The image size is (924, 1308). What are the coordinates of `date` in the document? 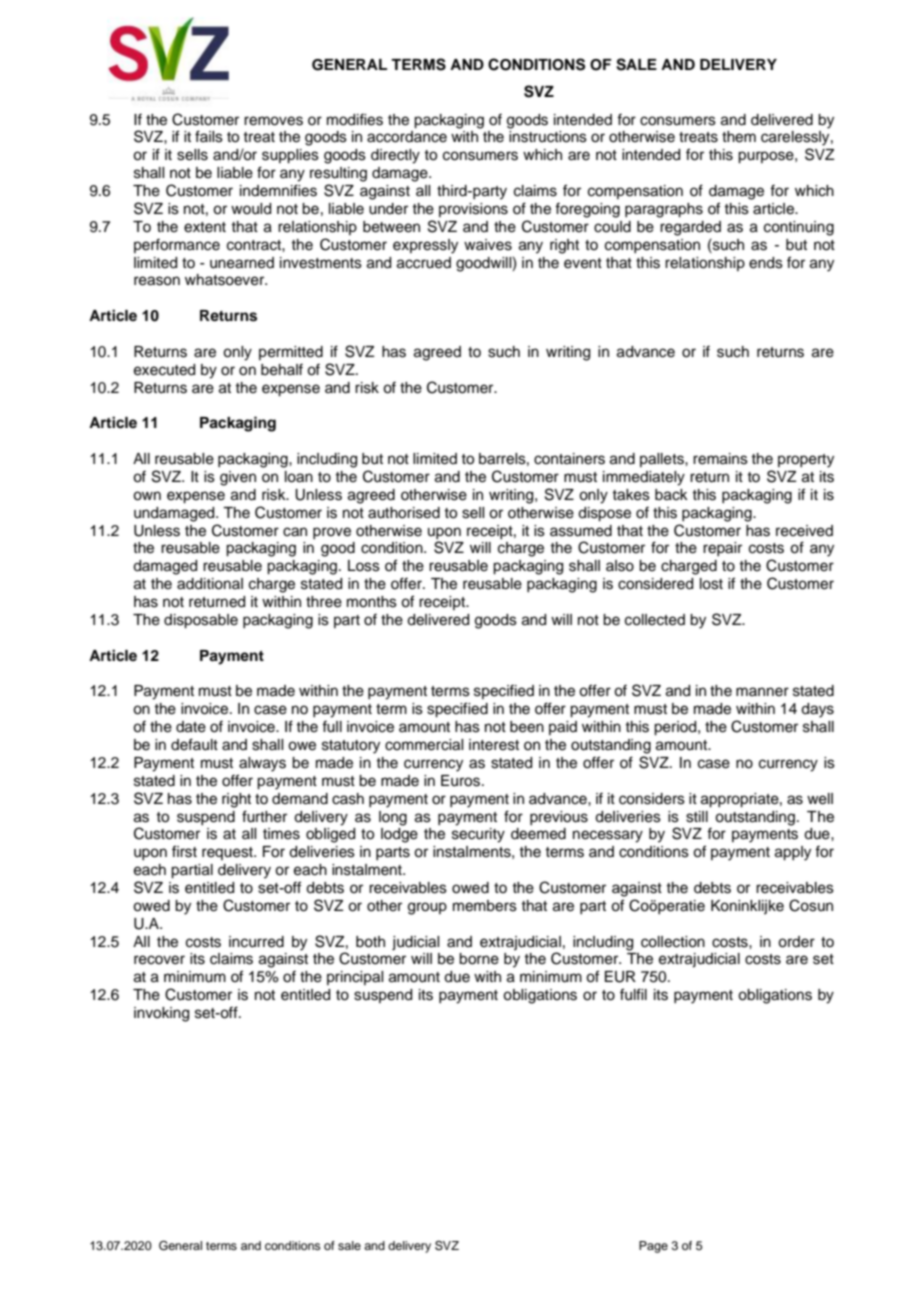 It's located at (191, 727).
